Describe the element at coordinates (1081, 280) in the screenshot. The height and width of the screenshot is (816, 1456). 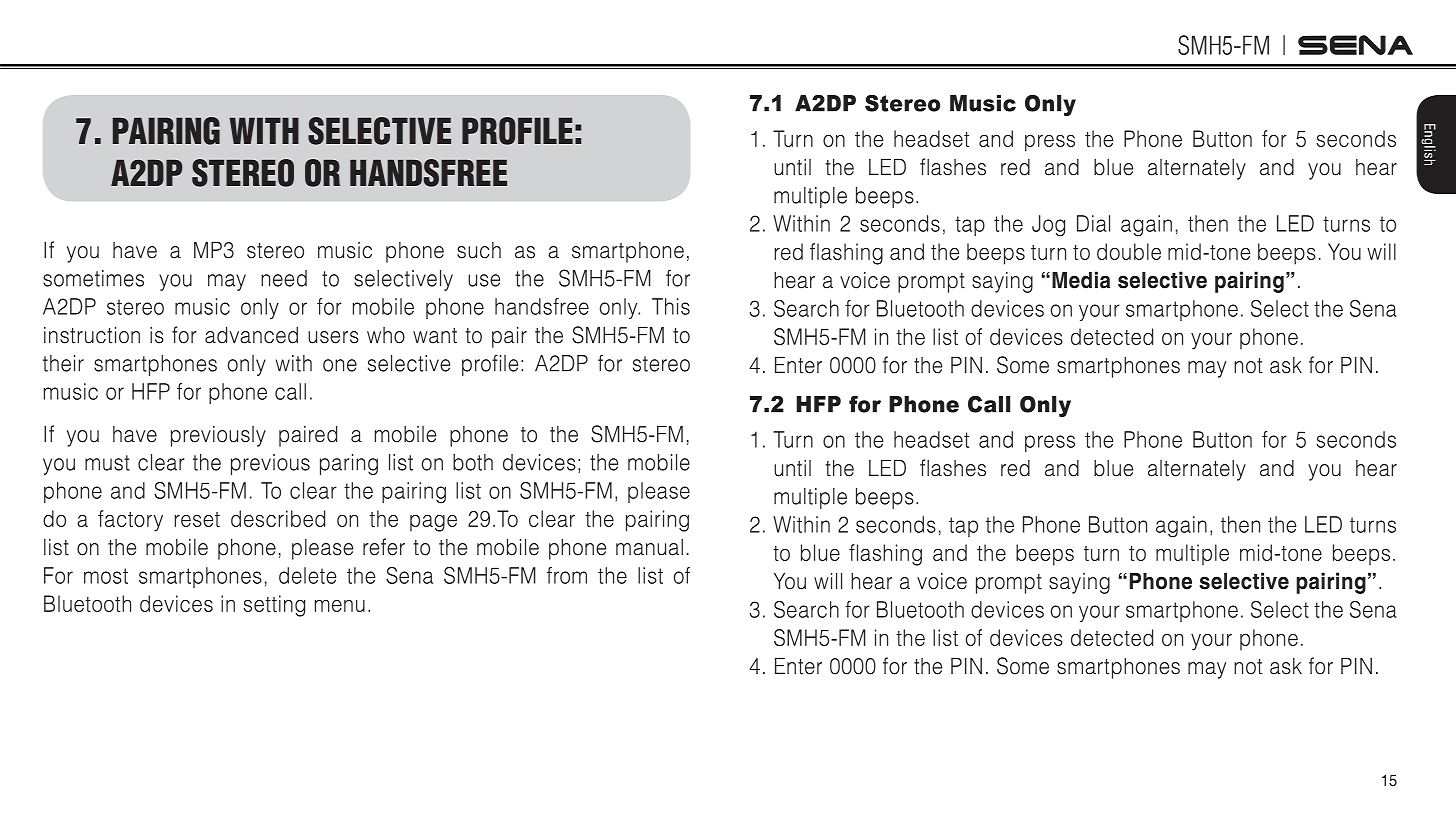
I see `Media` at that location.
